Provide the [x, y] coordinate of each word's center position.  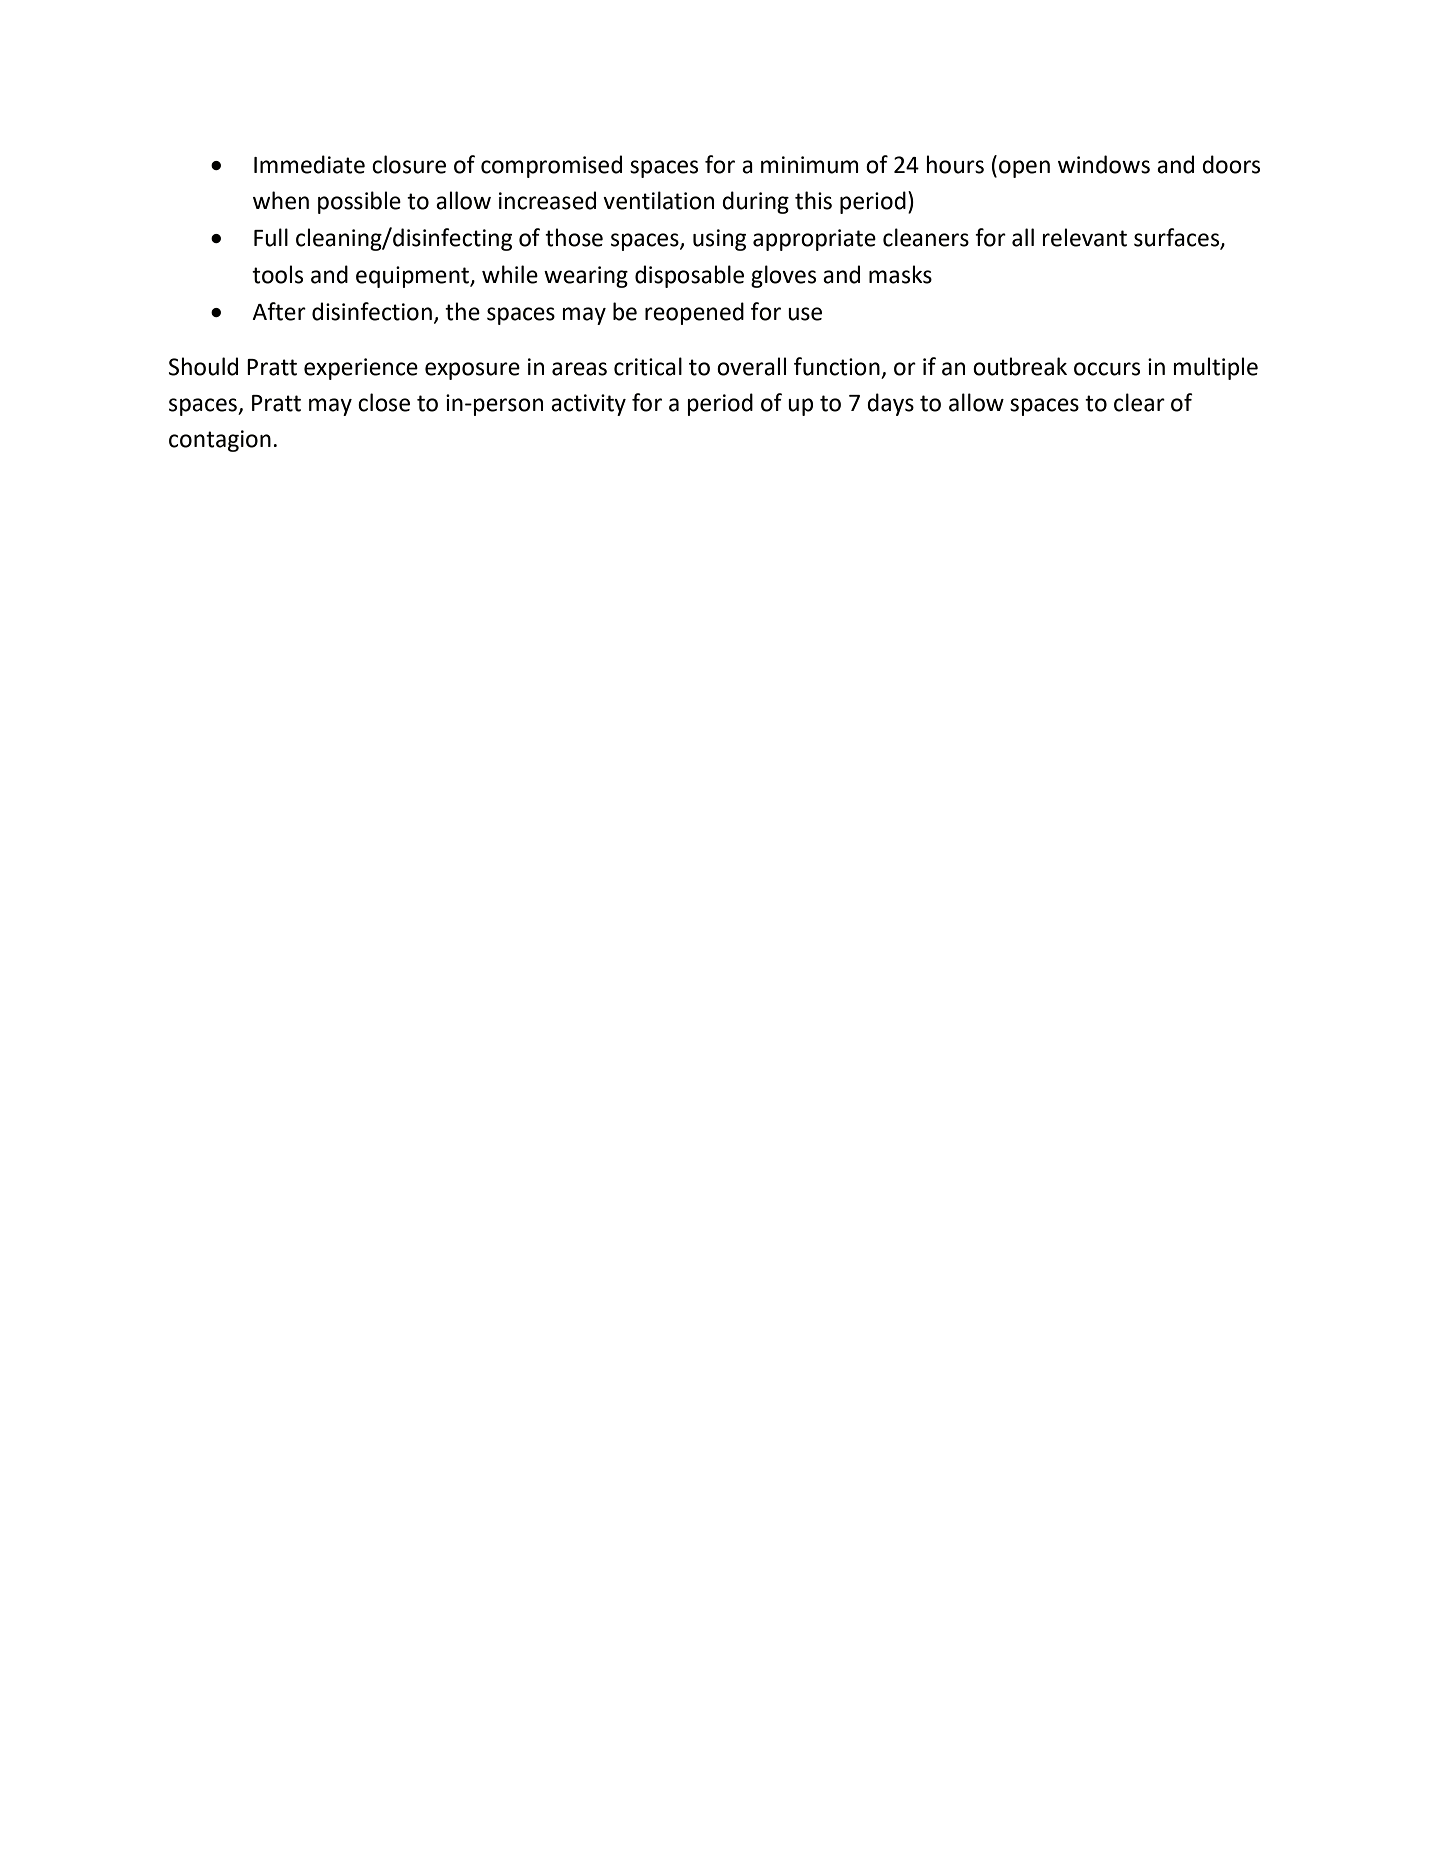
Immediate [309, 164]
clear [1139, 402]
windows [1104, 164]
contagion [220, 441]
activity [588, 405]
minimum [810, 165]
